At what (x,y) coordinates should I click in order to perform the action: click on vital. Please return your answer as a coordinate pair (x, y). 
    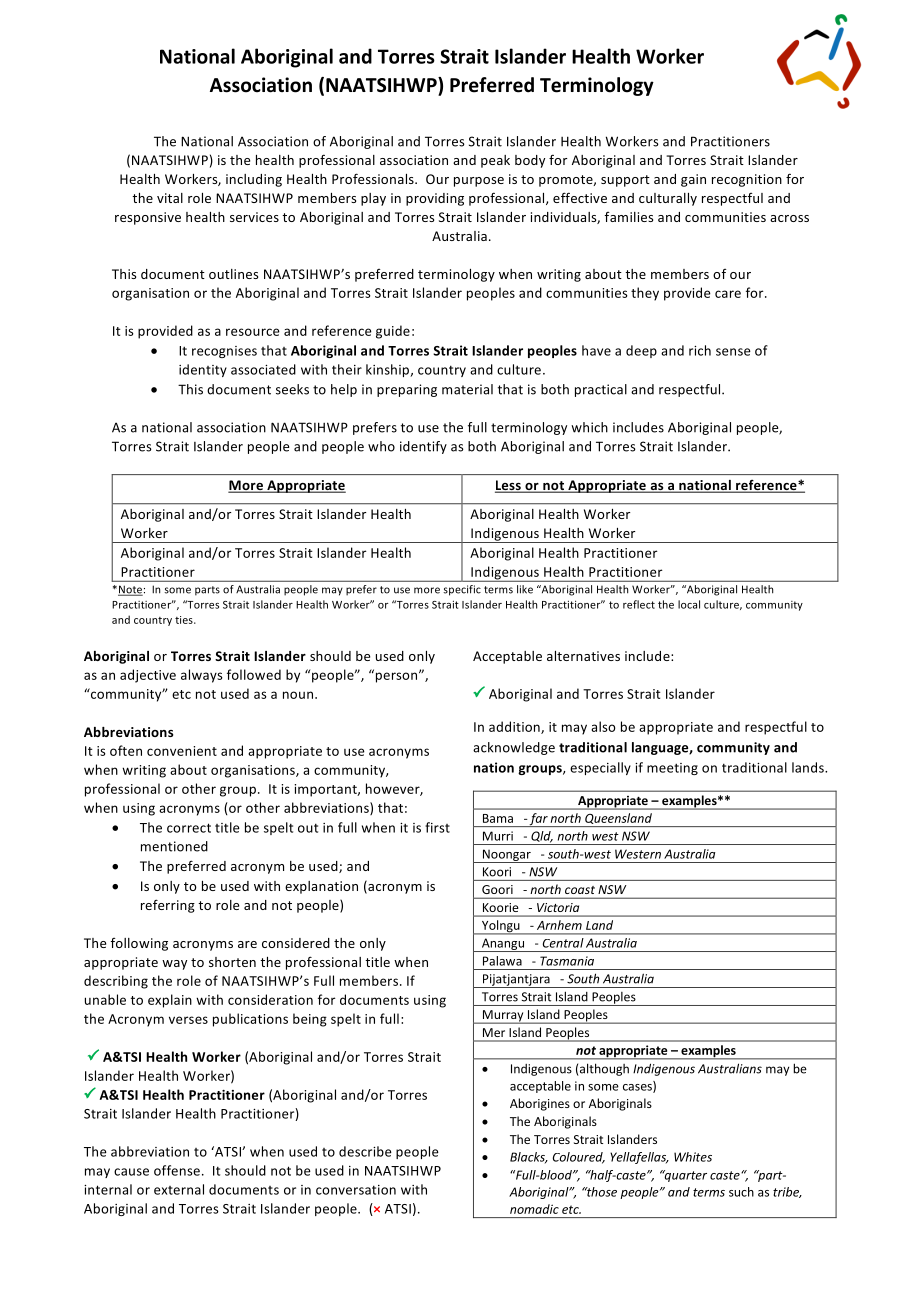
    Looking at the image, I should click on (170, 198).
